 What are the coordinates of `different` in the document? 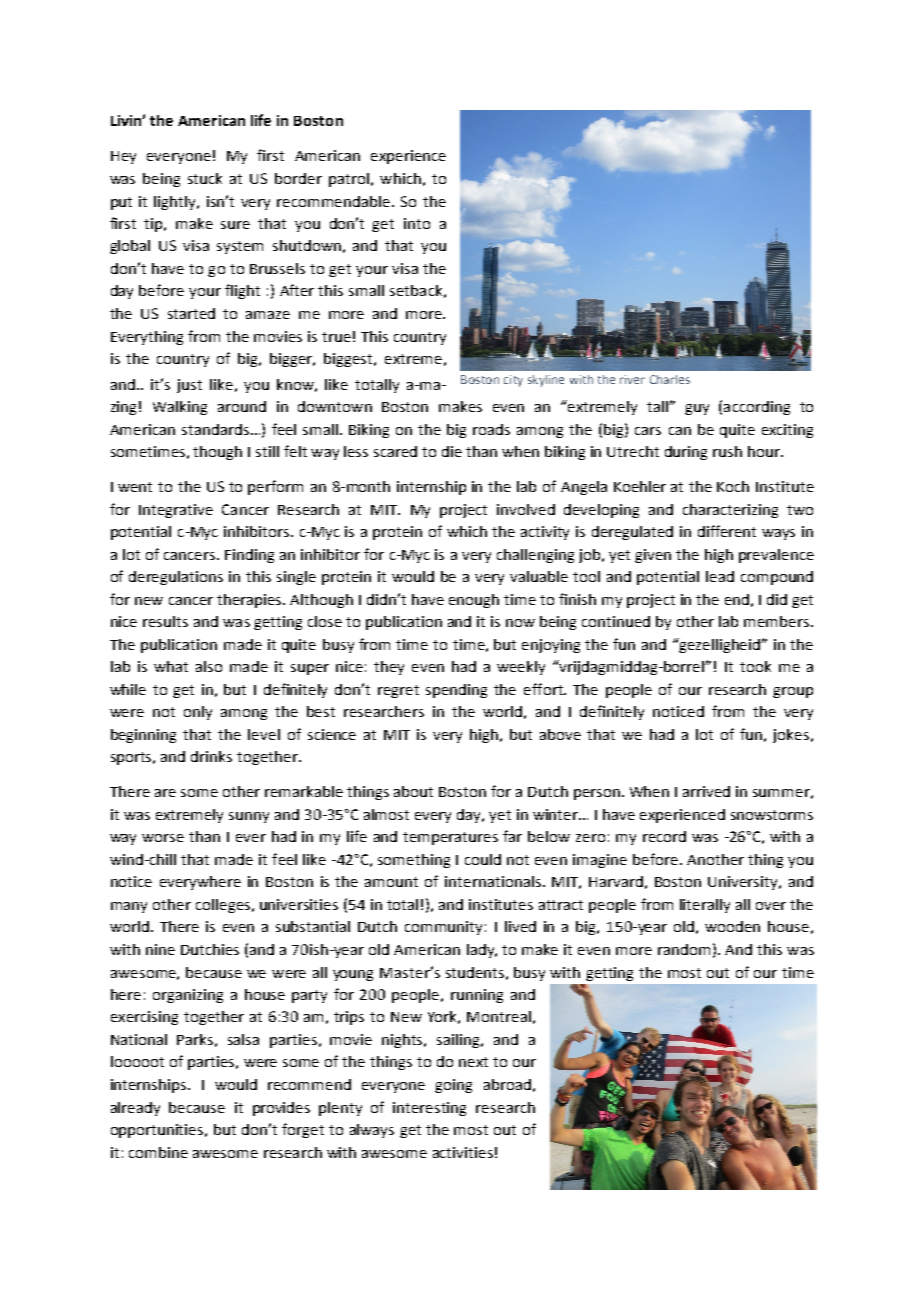 It's located at (727, 531).
